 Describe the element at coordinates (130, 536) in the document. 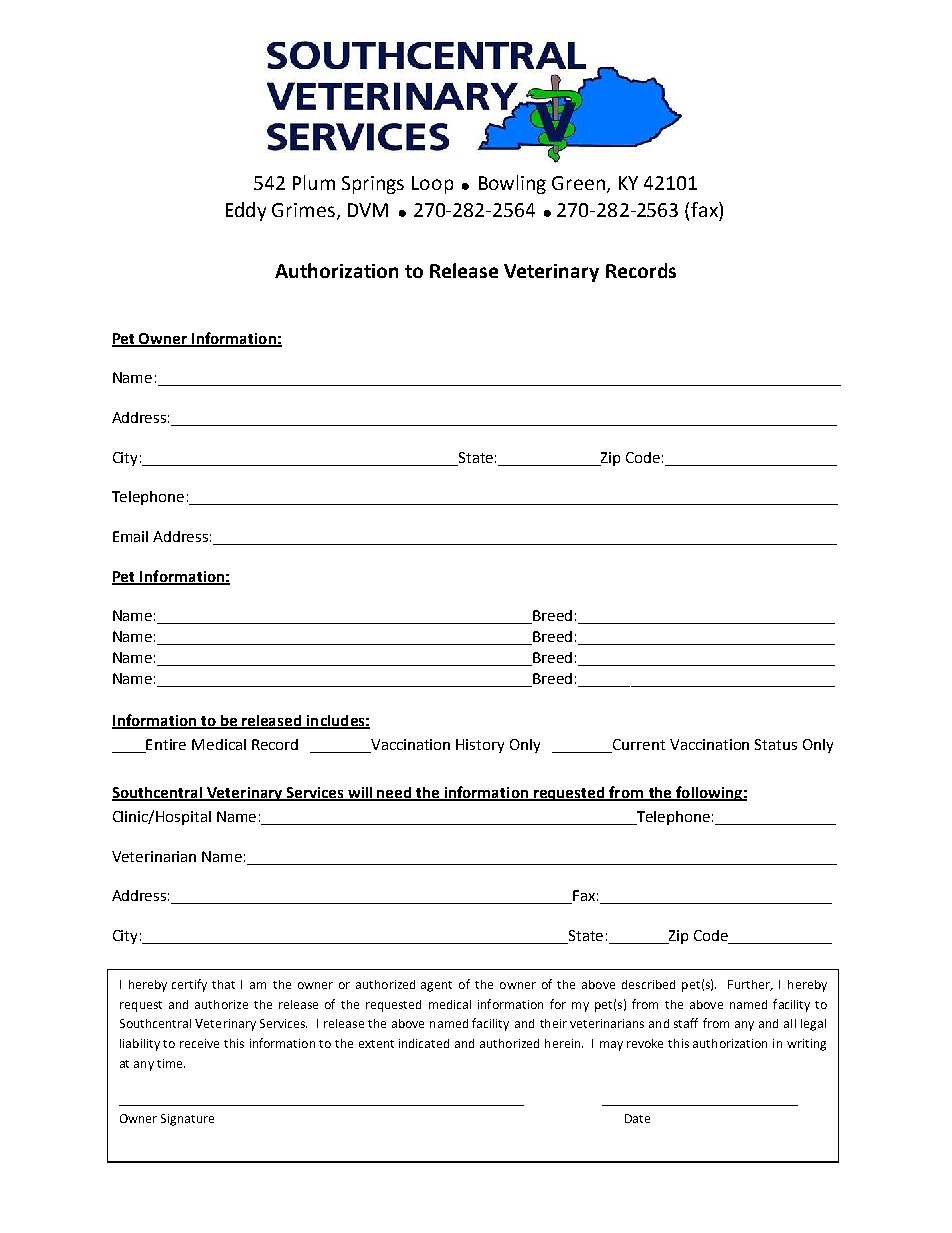

I see `Email` at that location.
